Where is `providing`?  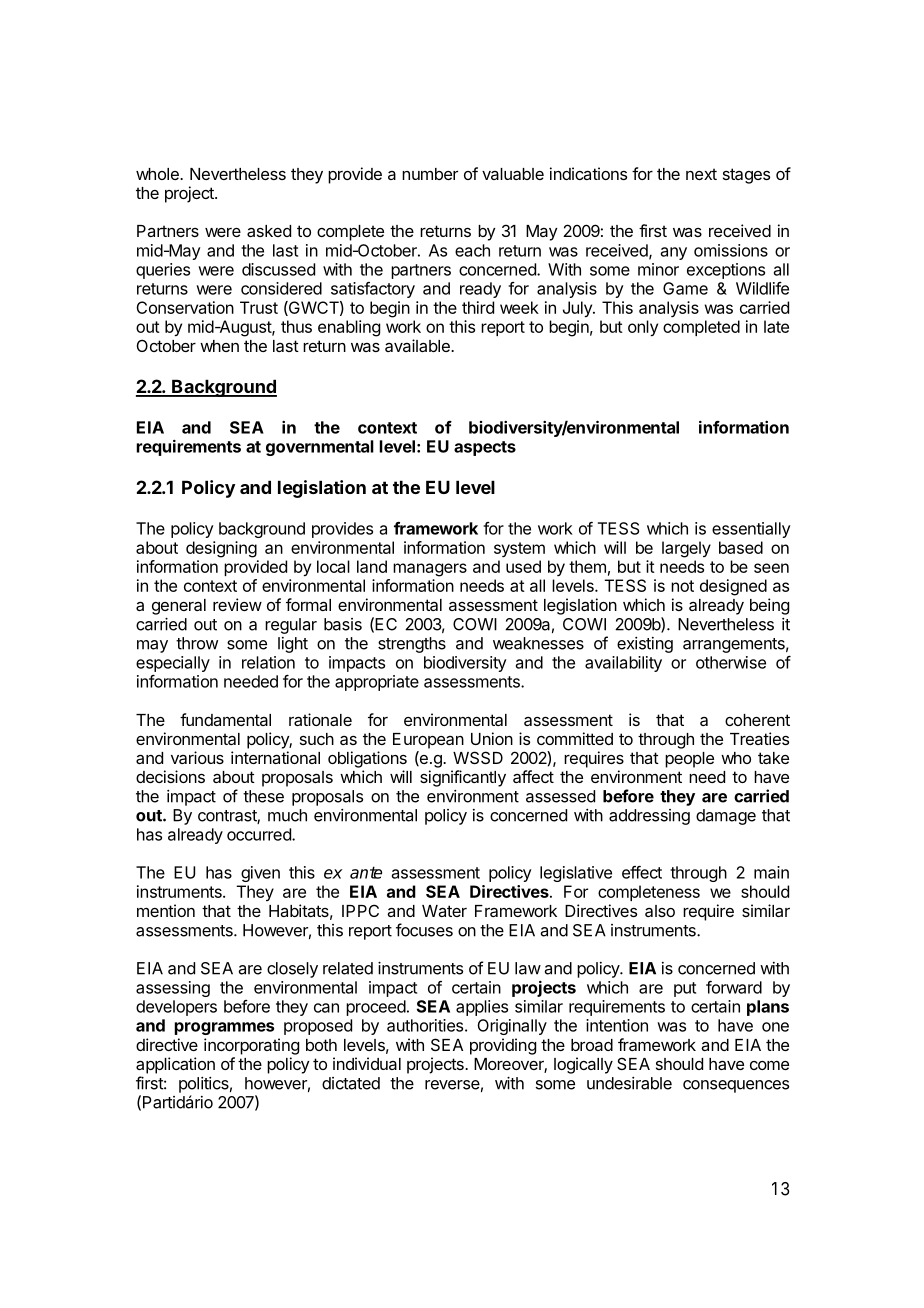
providing is located at coordinates (503, 1046).
